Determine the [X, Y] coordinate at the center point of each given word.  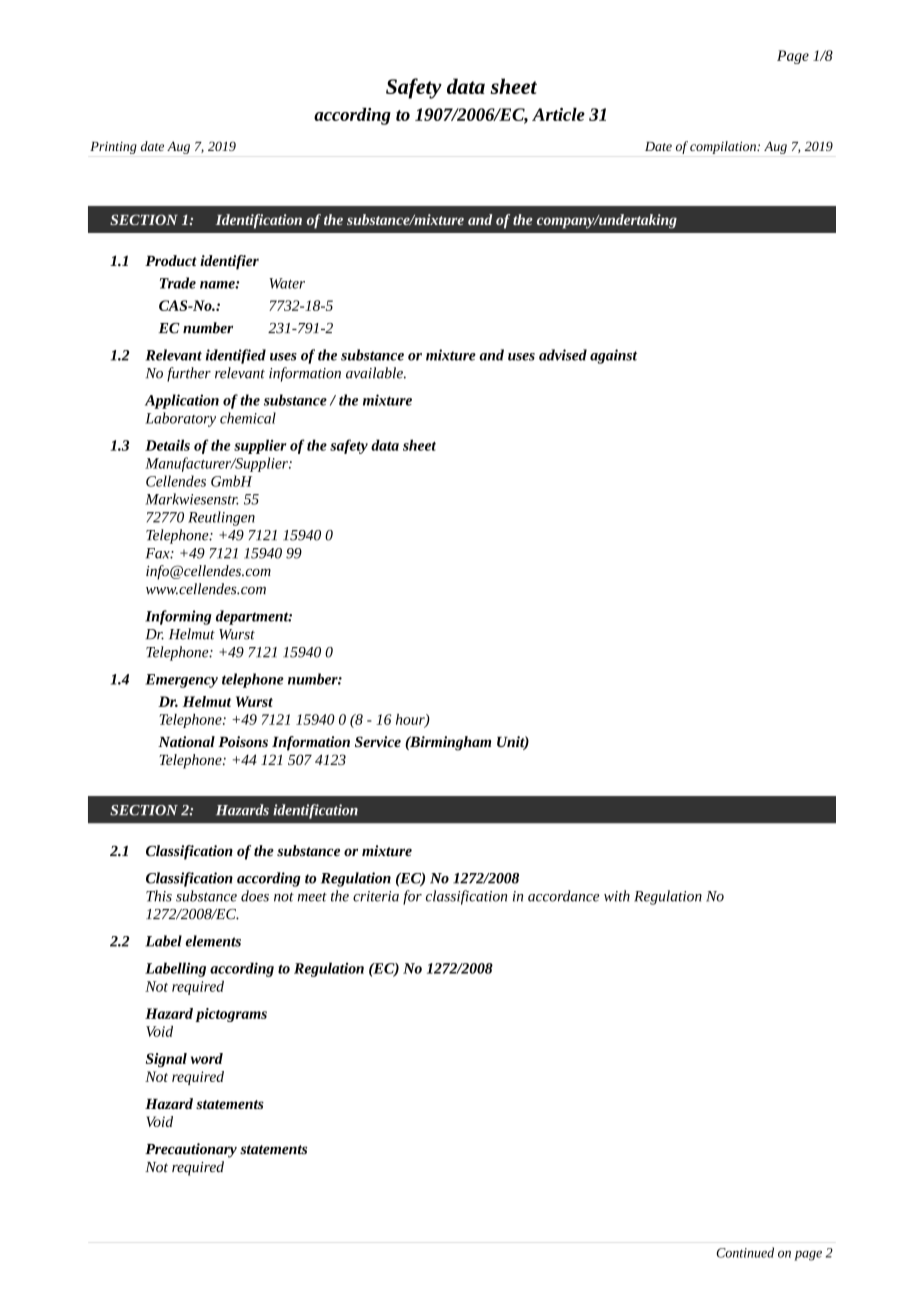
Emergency [181, 681]
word [207, 1058]
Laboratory [180, 419]
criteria [376, 896]
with [617, 896]
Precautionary [191, 1150]
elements [213, 941]
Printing [113, 148]
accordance [564, 896]
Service [378, 741]
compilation [724, 147]
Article [558, 114]
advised [563, 355]
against [613, 356]
